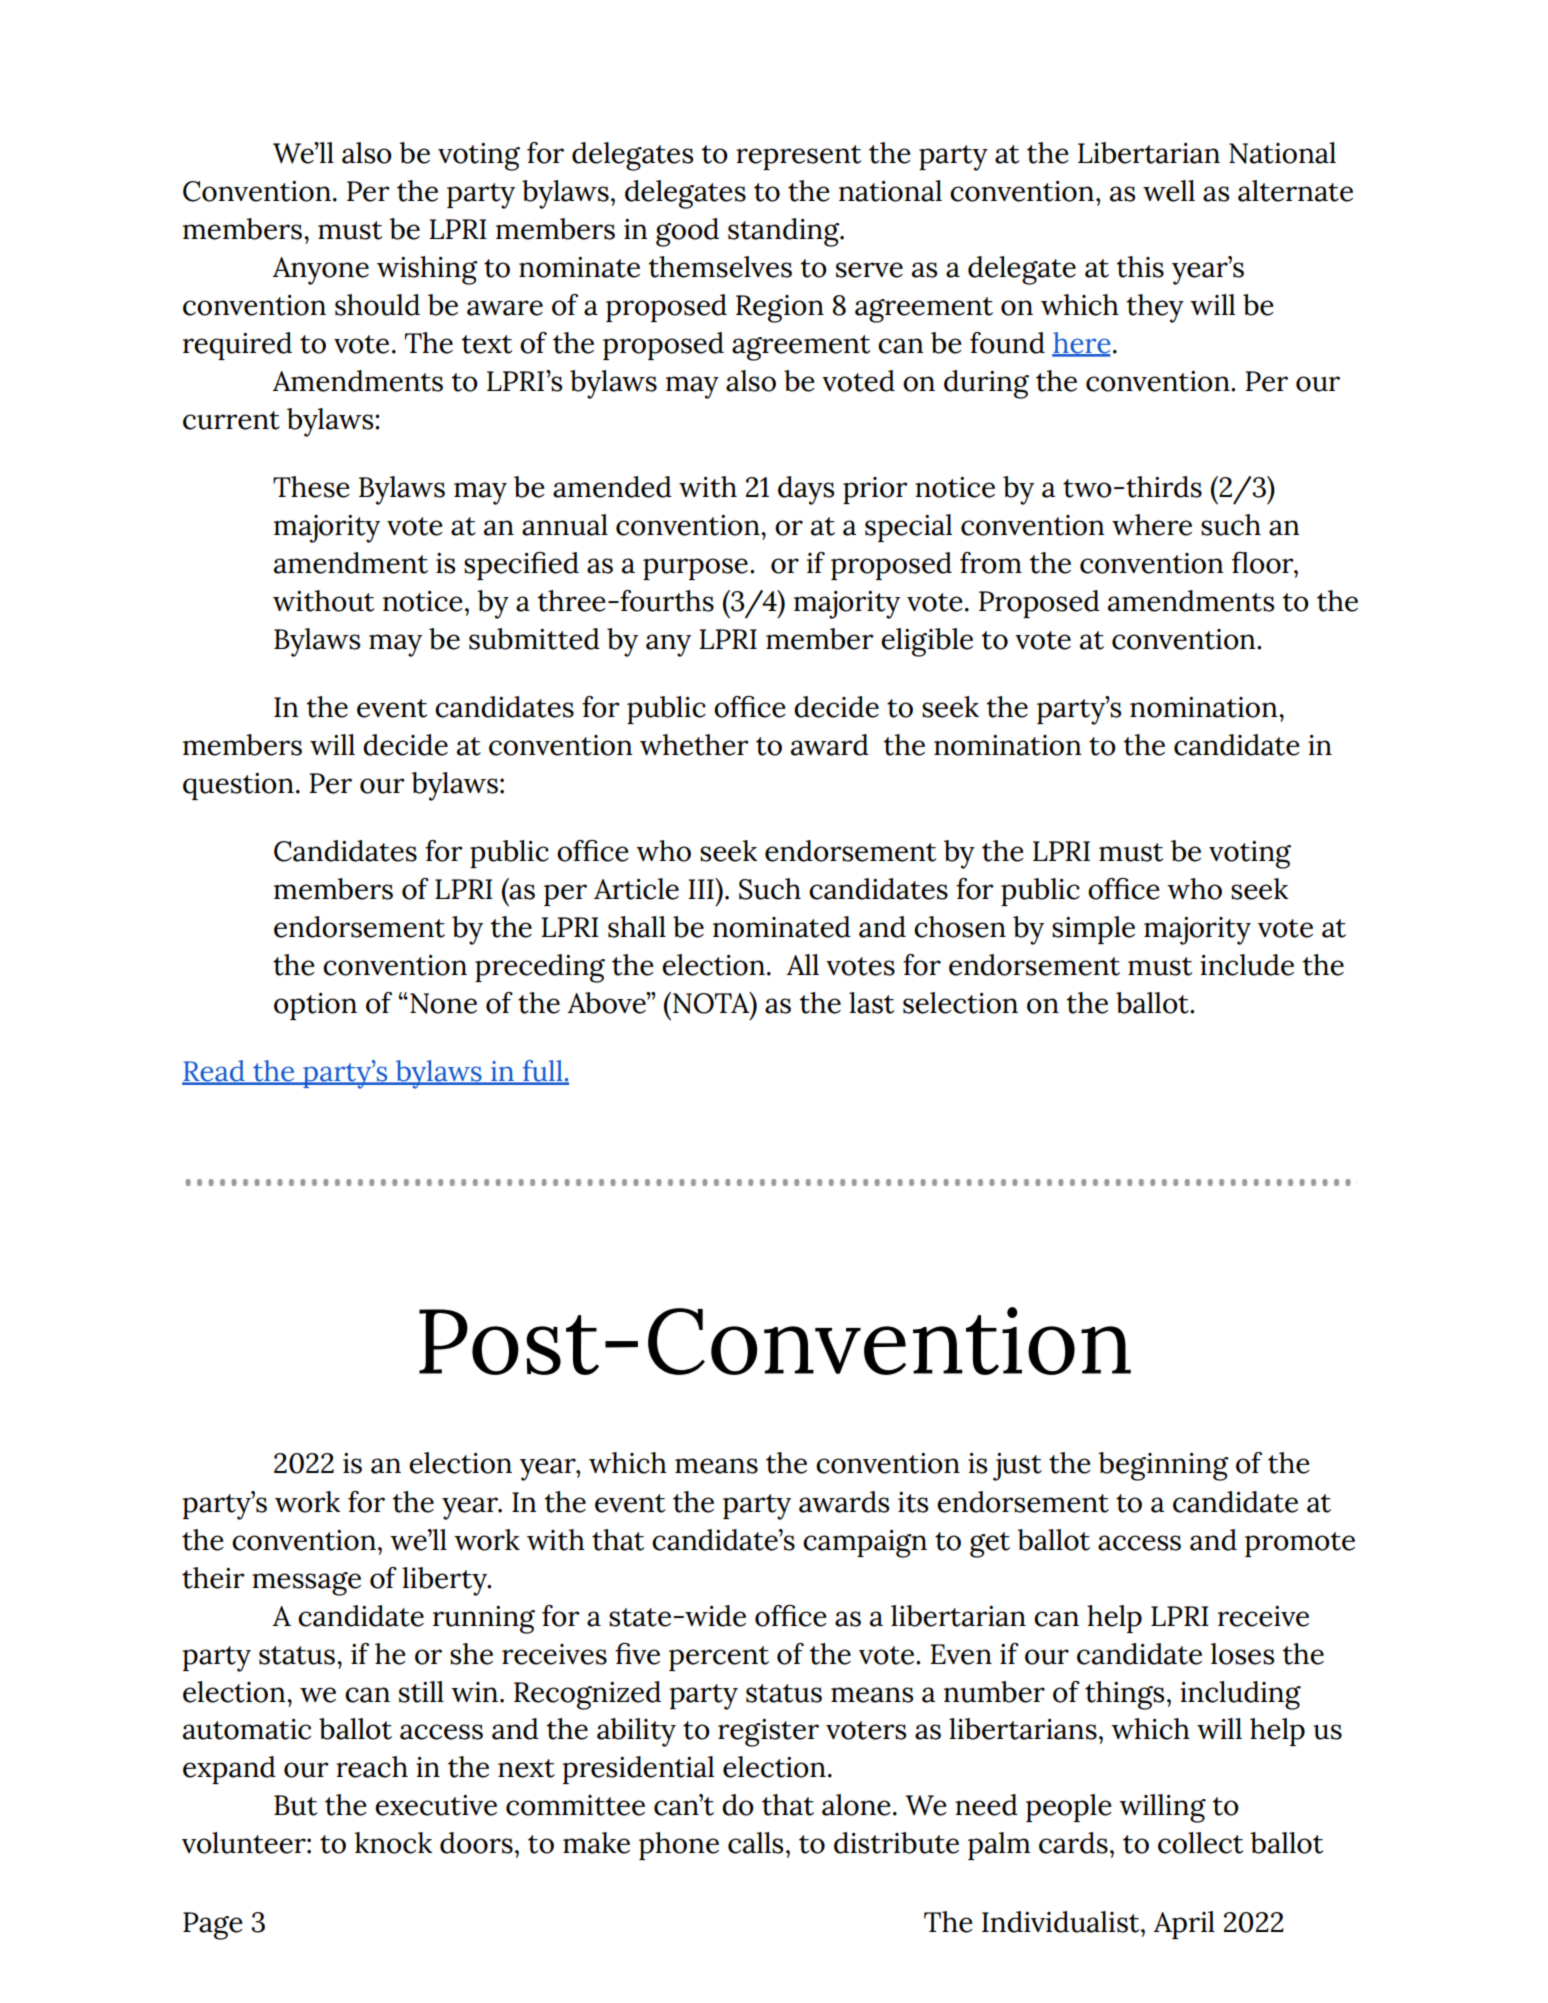  Describe the element at coordinates (755, 1843) in the screenshot. I see `calls` at that location.
